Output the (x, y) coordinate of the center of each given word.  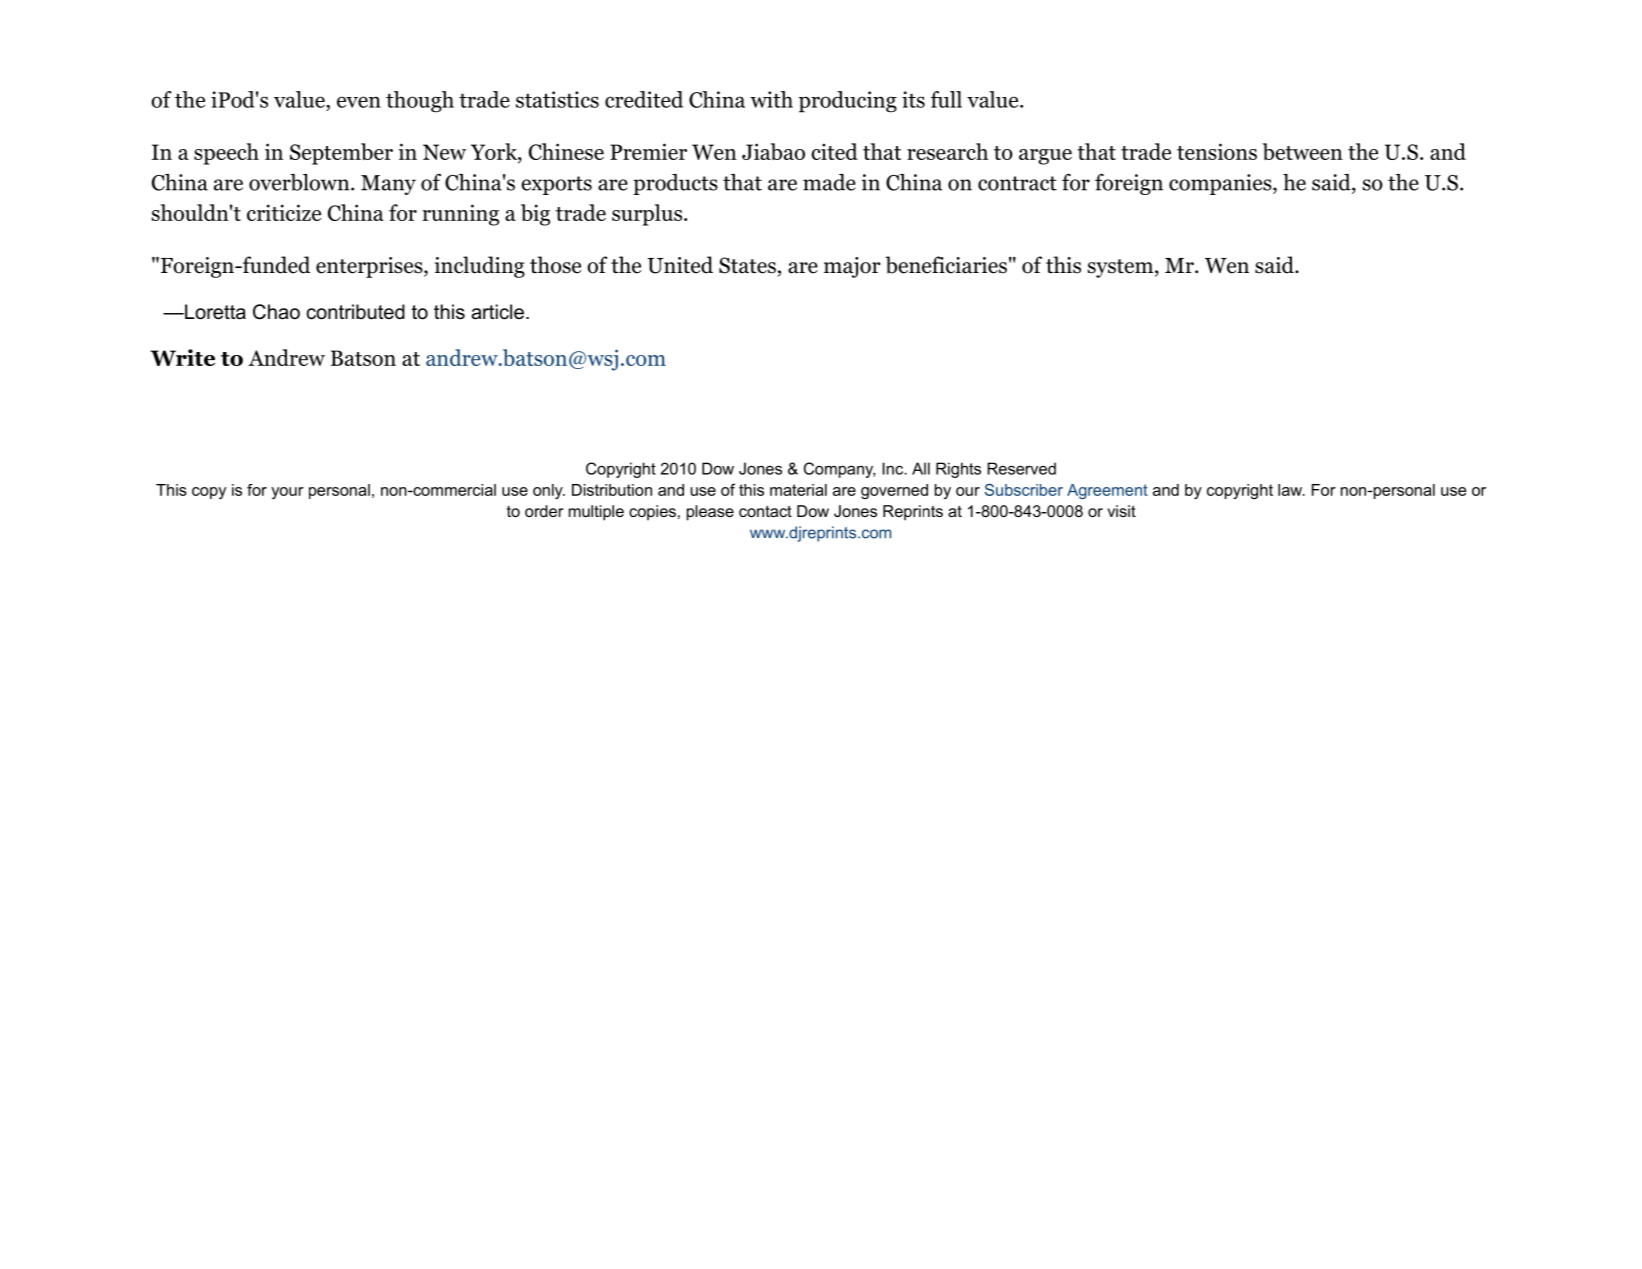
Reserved (1021, 468)
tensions (1217, 151)
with (771, 99)
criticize (284, 212)
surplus (647, 215)
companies (1221, 184)
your (287, 493)
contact (765, 511)
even (359, 102)
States (747, 265)
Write (182, 357)
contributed (356, 312)
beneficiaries (946, 265)
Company (839, 470)
